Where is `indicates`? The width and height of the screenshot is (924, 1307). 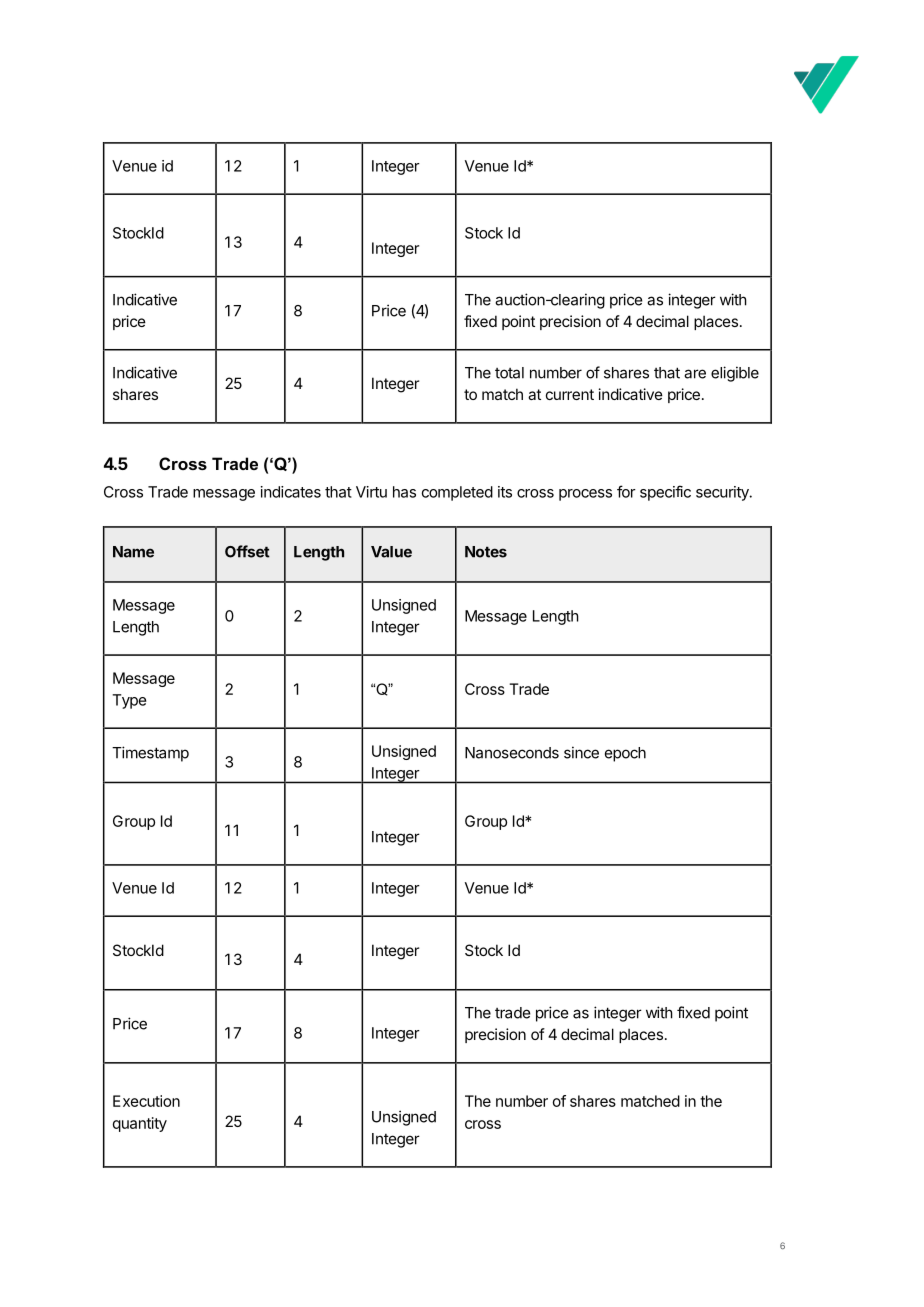 indicates is located at coordinates (291, 492).
